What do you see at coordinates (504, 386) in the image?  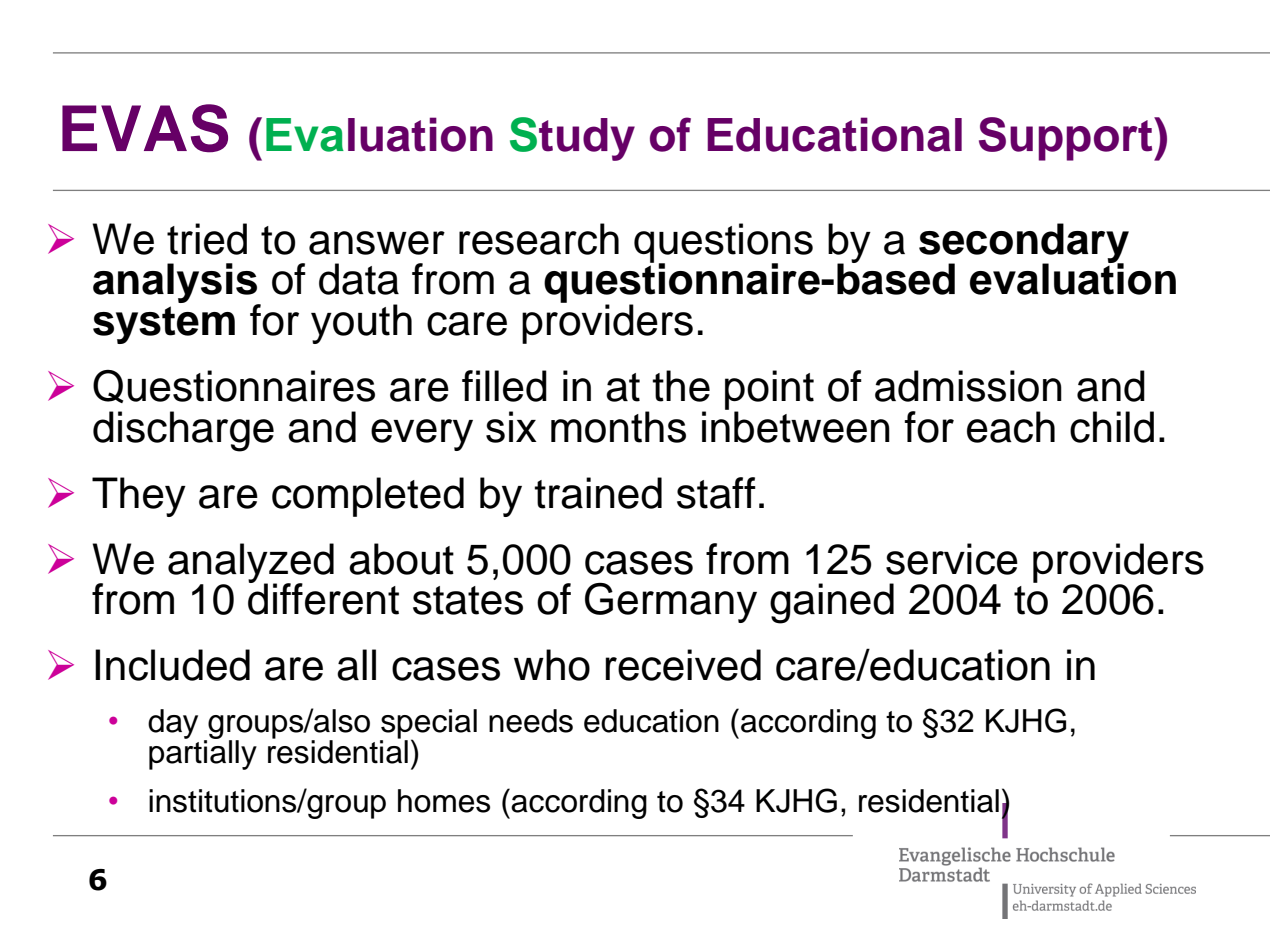 I see `filled` at bounding box center [504, 386].
